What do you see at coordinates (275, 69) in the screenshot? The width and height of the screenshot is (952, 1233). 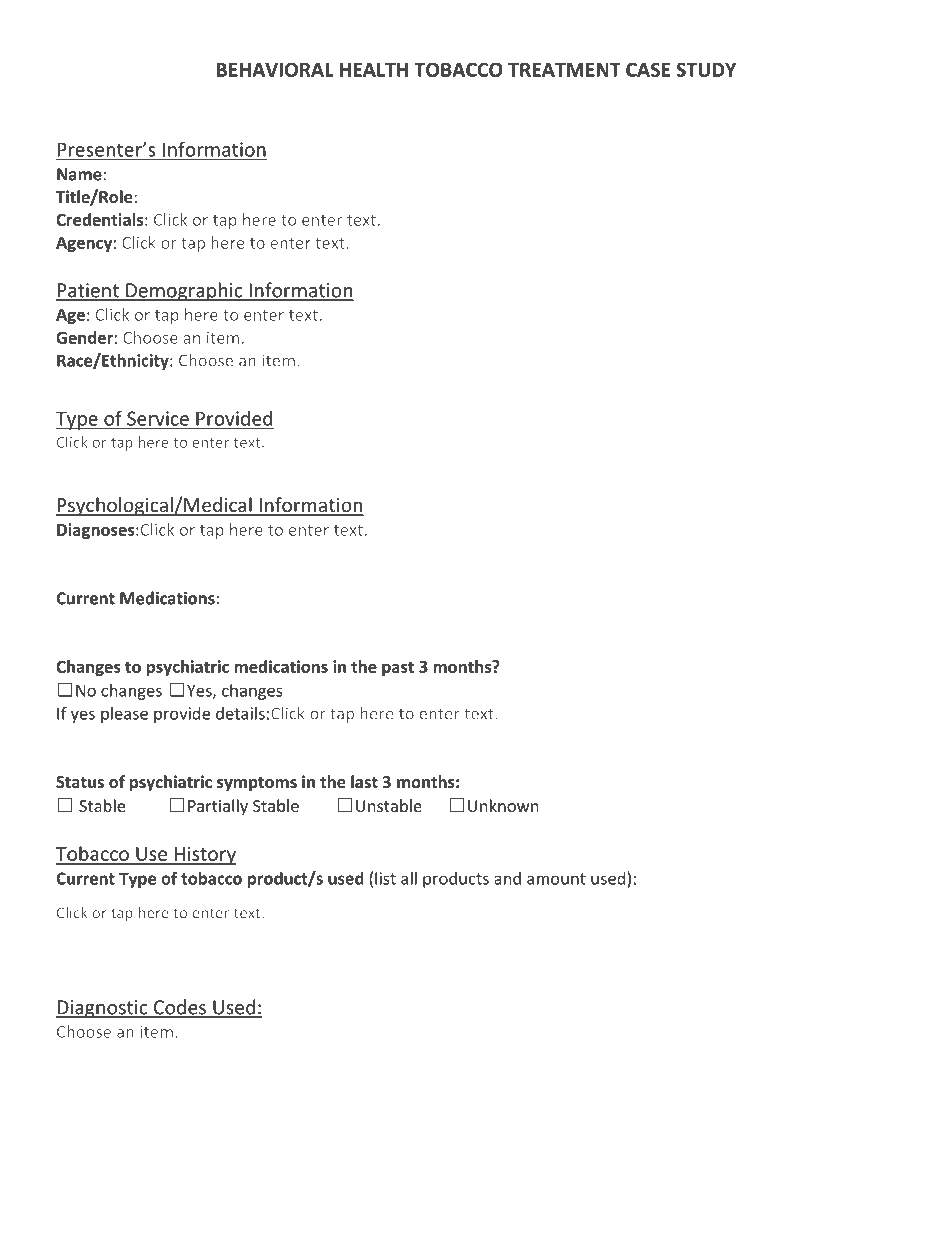 I see `BEHAVIORAL` at bounding box center [275, 69].
